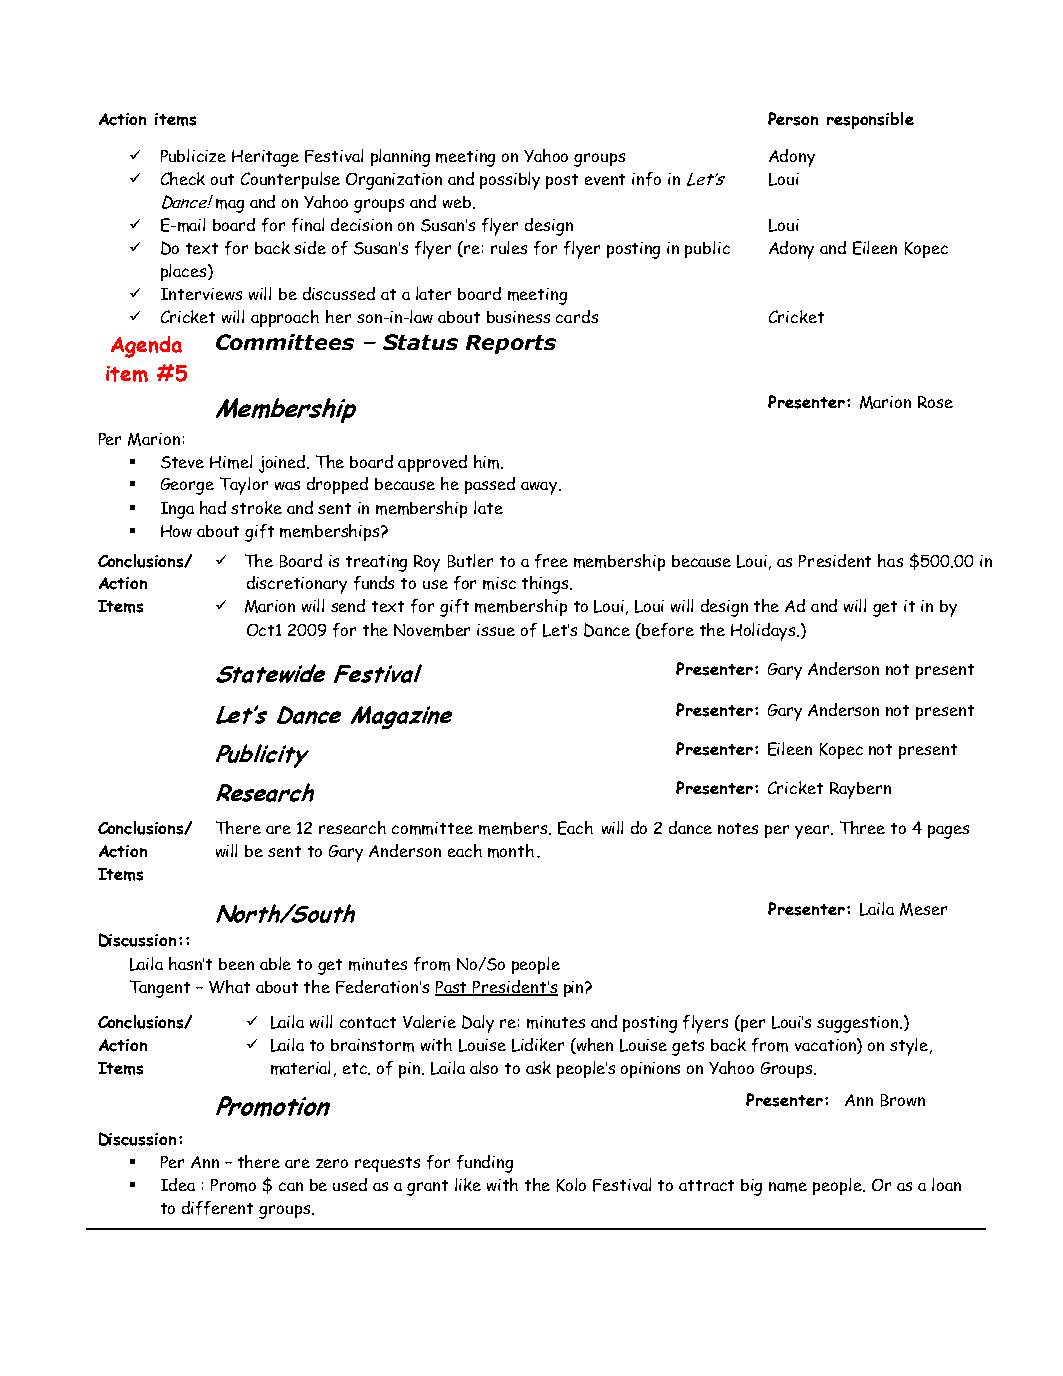  What do you see at coordinates (859, 1024) in the screenshot?
I see `suggestion` at bounding box center [859, 1024].
